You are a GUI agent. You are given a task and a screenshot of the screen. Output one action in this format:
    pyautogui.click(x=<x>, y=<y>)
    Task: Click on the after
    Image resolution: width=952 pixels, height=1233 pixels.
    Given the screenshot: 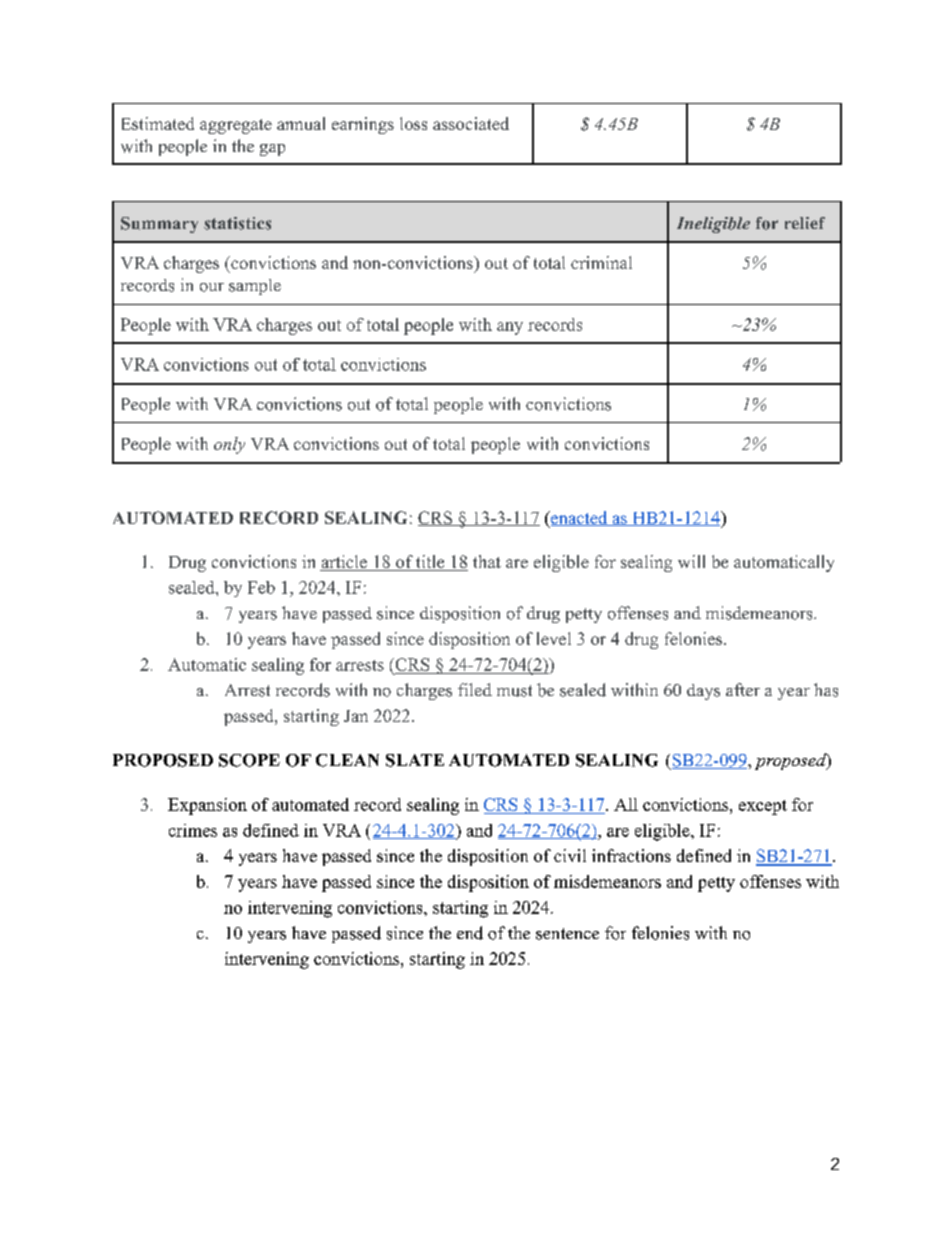 What is the action you would take?
    pyautogui.click(x=743, y=689)
